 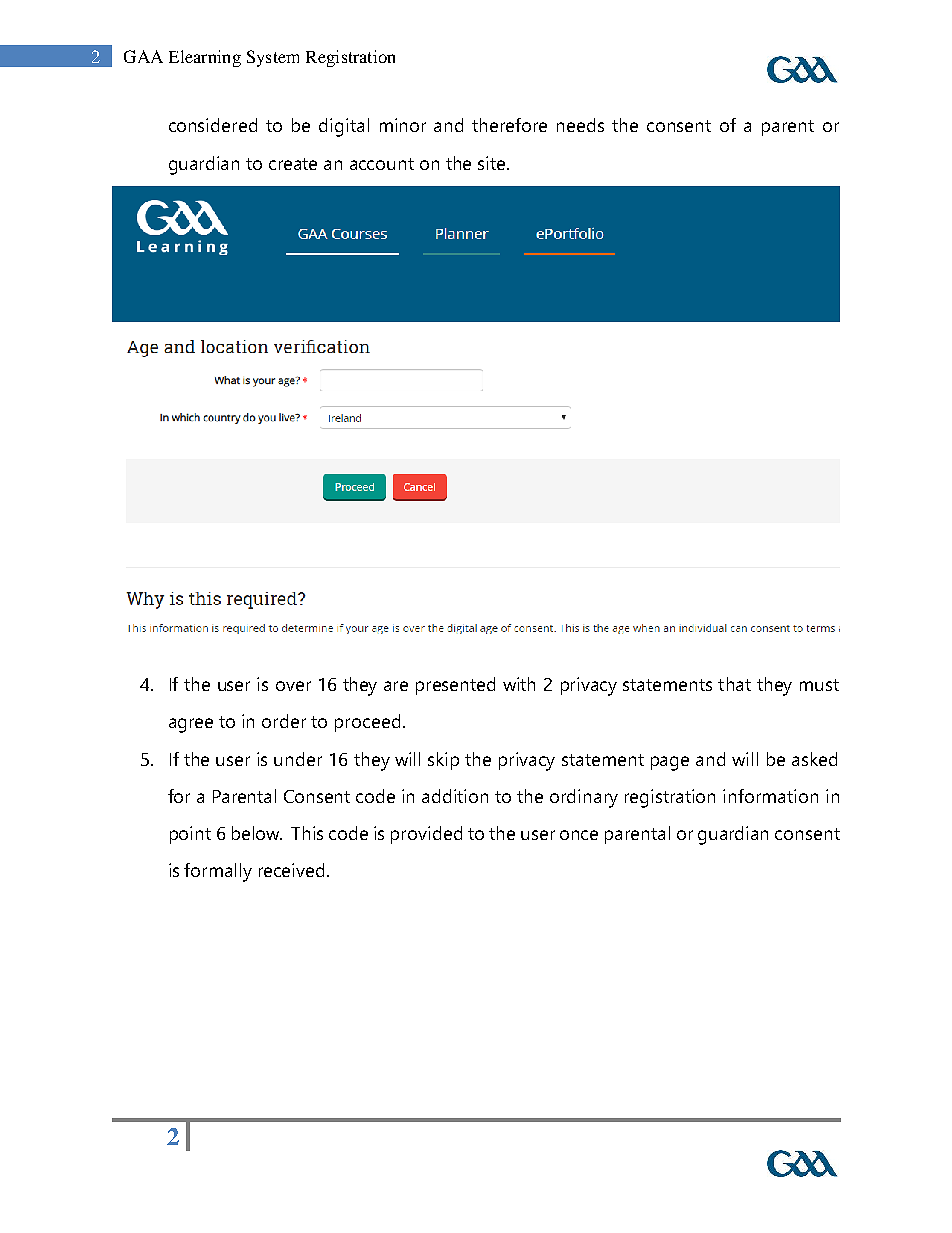 I want to click on System, so click(x=273, y=58).
